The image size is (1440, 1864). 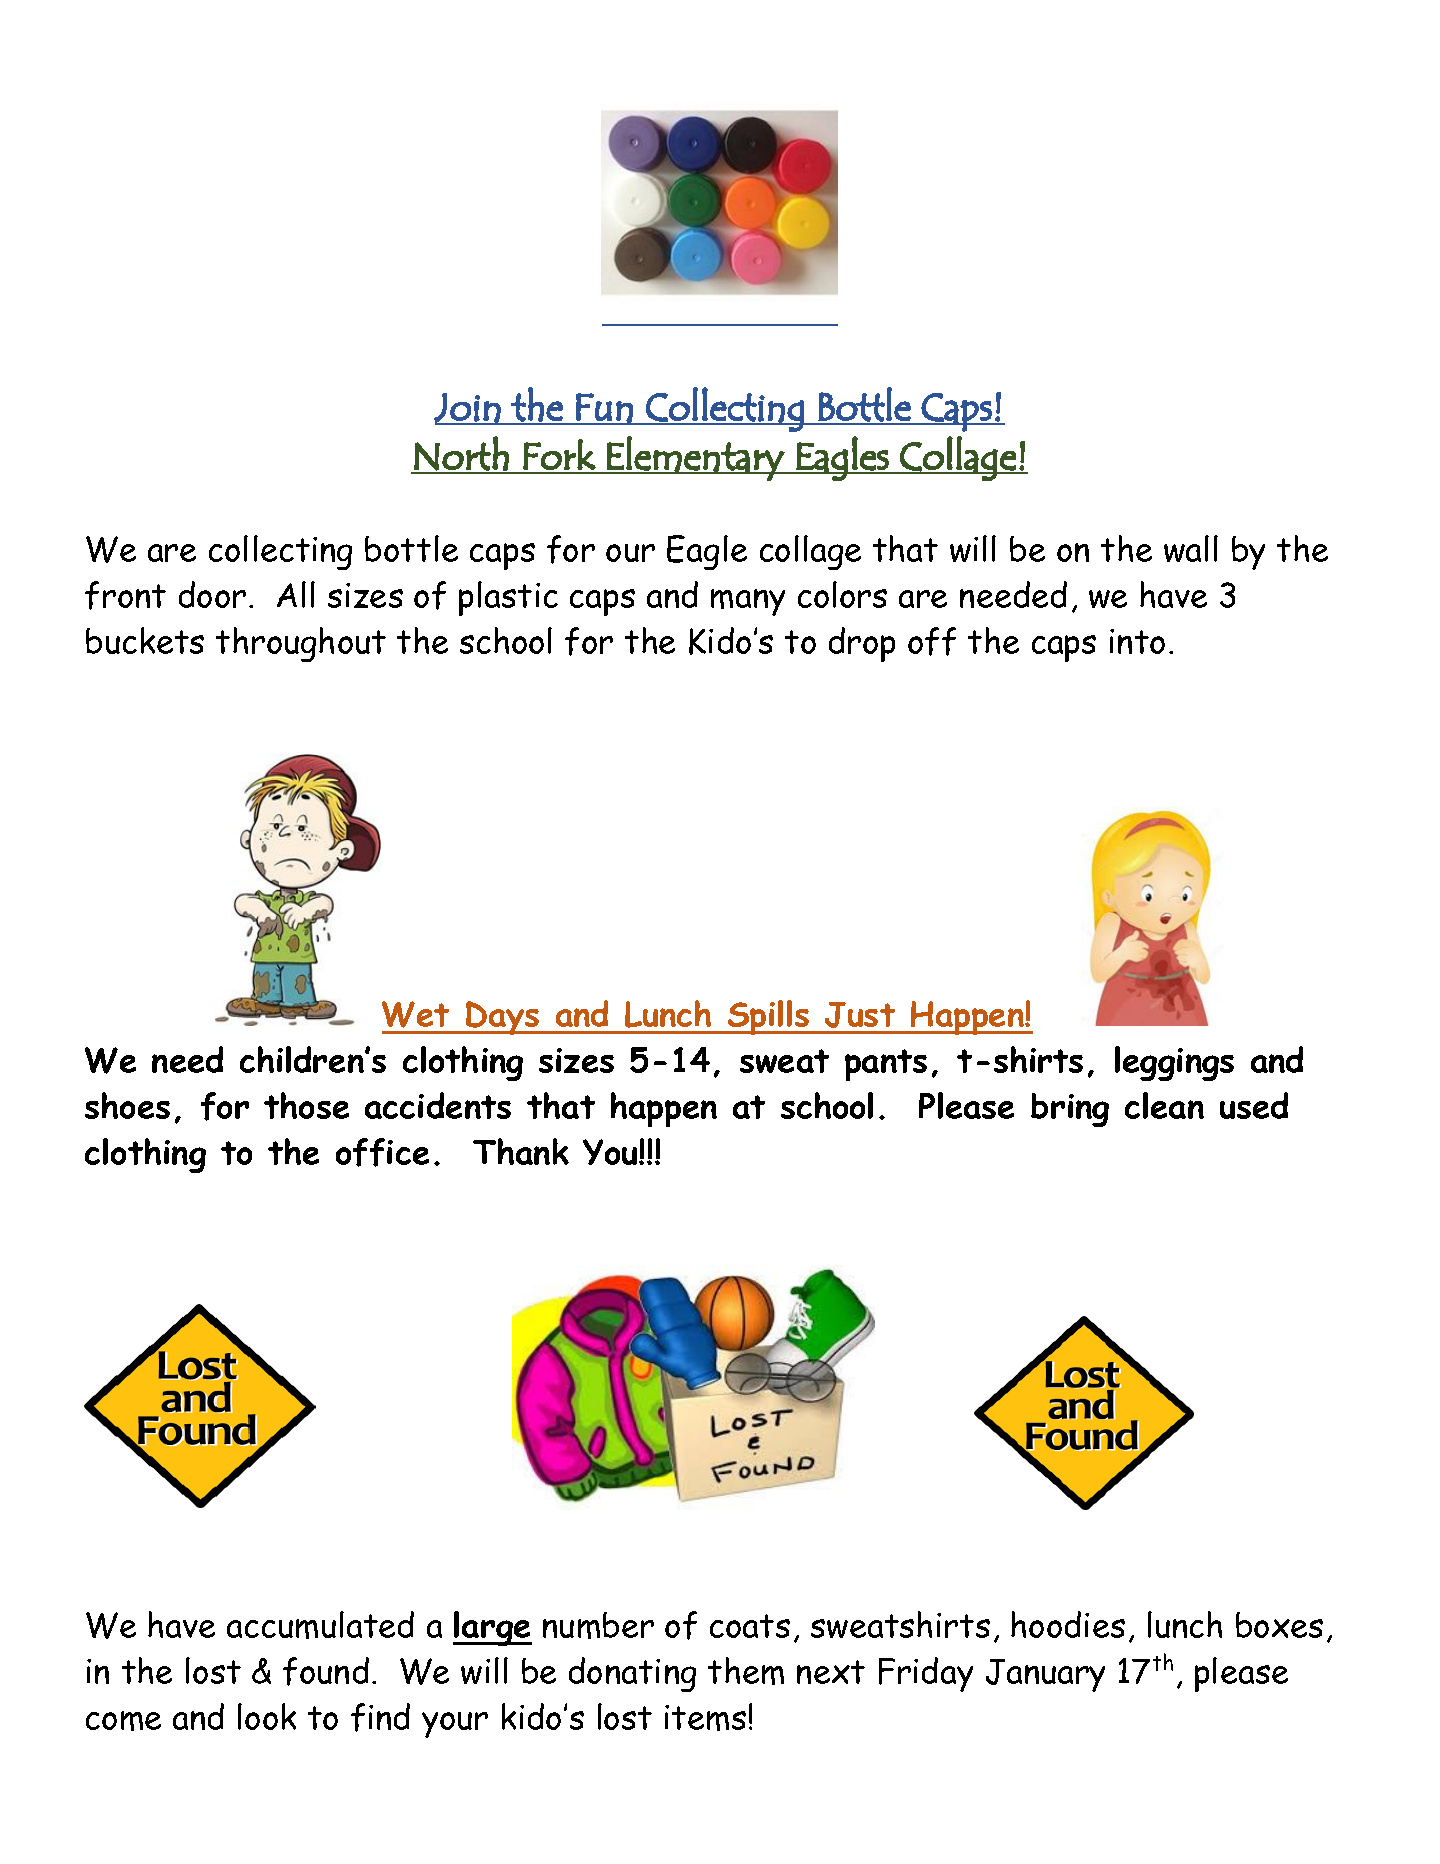 I want to click on Thank, so click(x=521, y=1151).
